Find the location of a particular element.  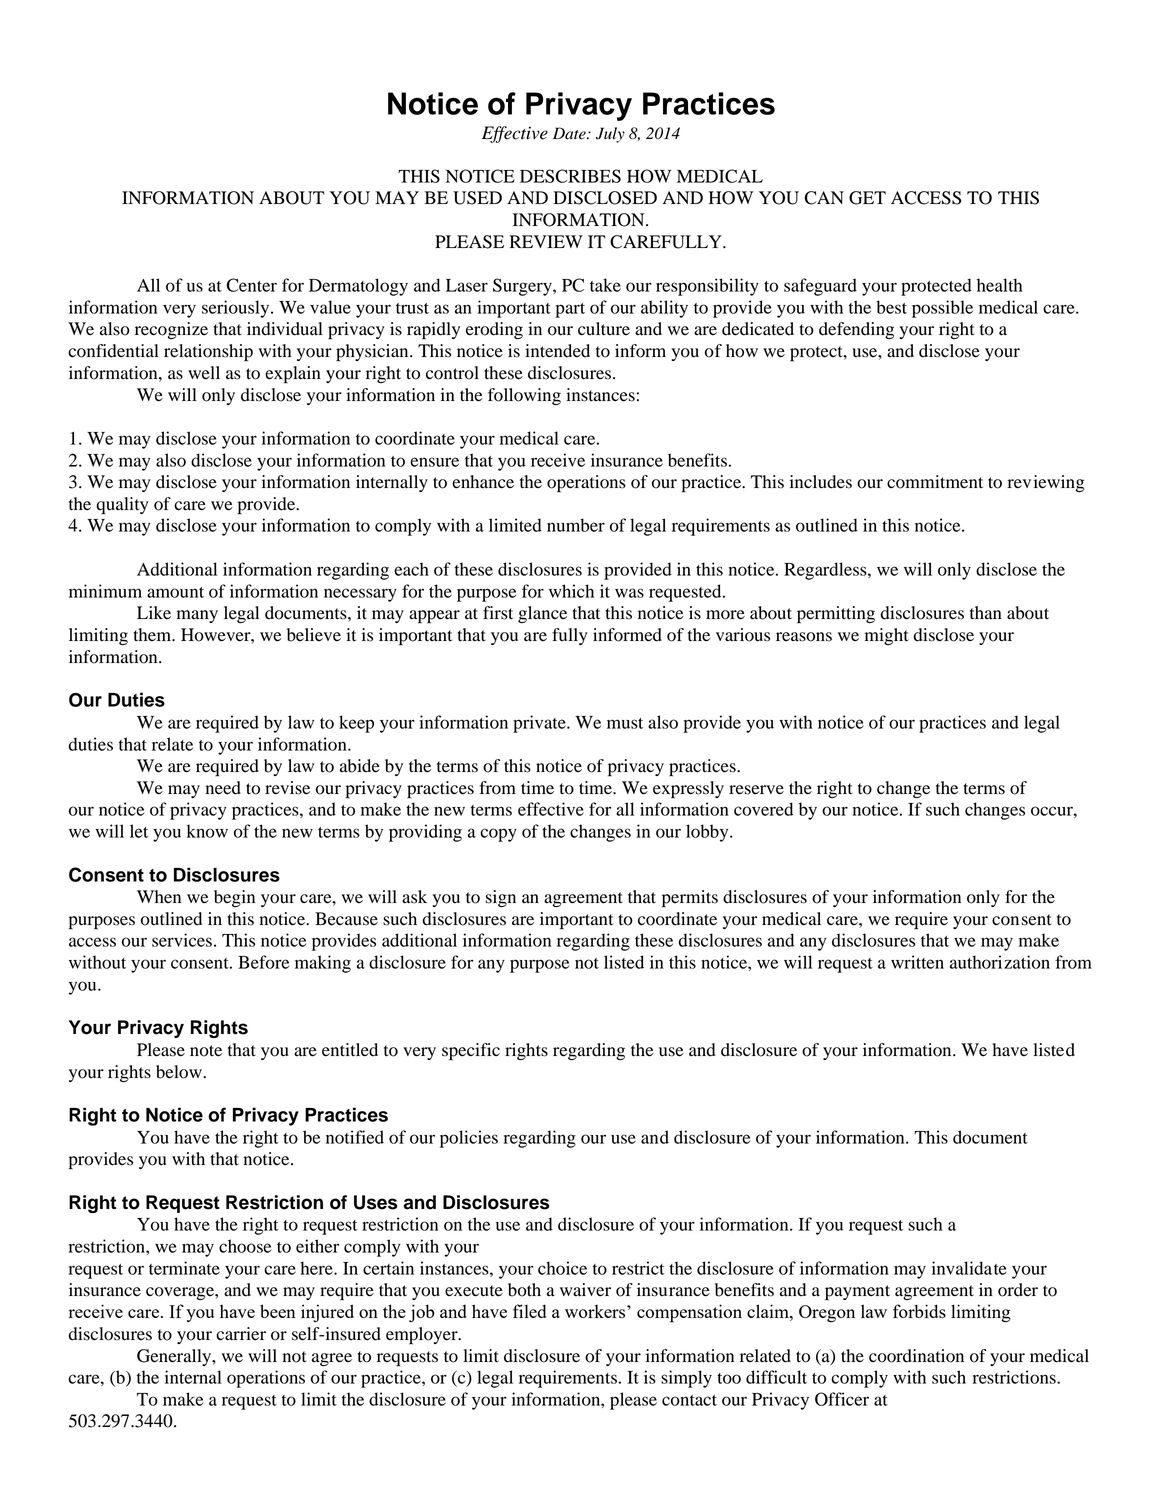

filed is located at coordinates (529, 1311).
